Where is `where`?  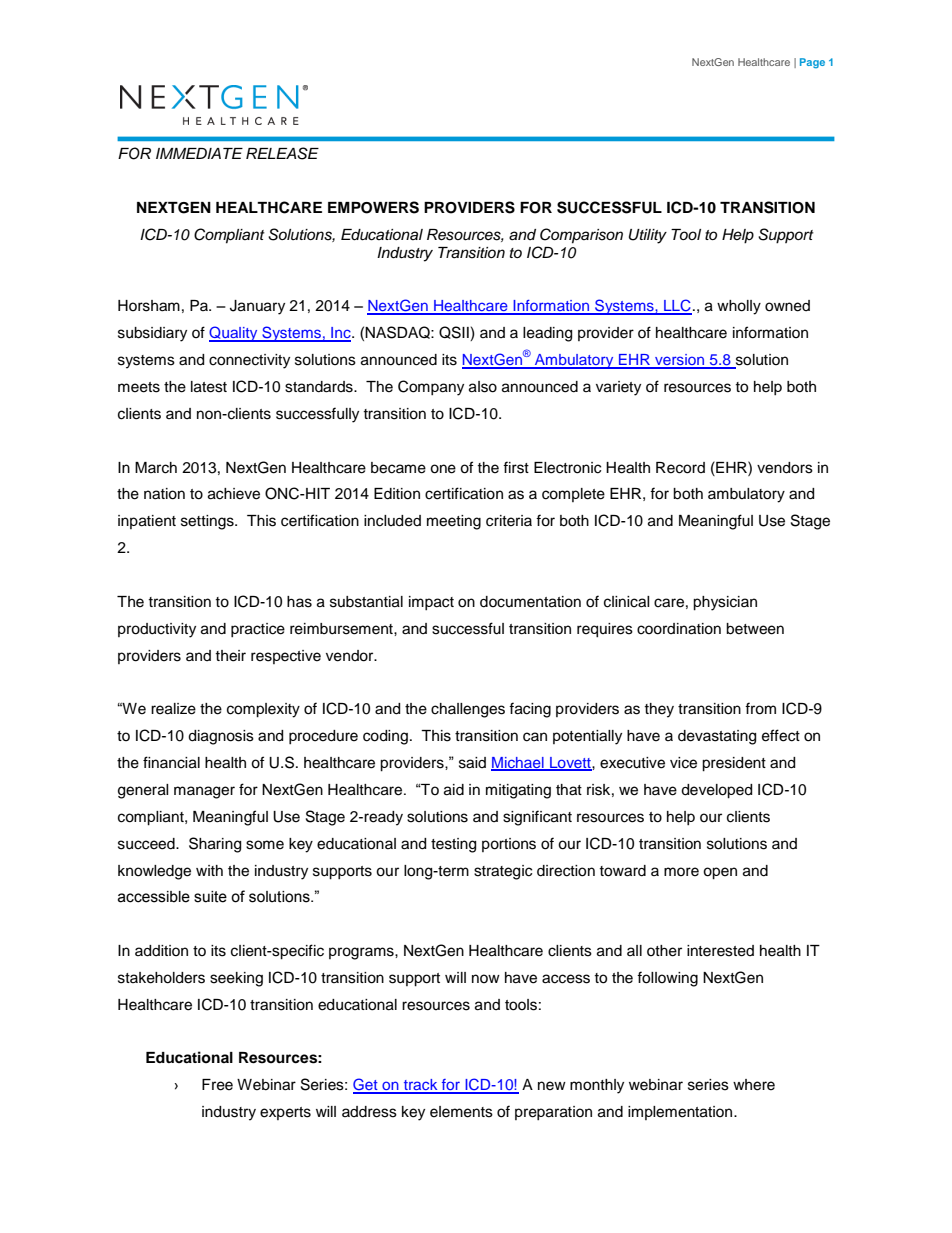
where is located at coordinates (754, 1085).
